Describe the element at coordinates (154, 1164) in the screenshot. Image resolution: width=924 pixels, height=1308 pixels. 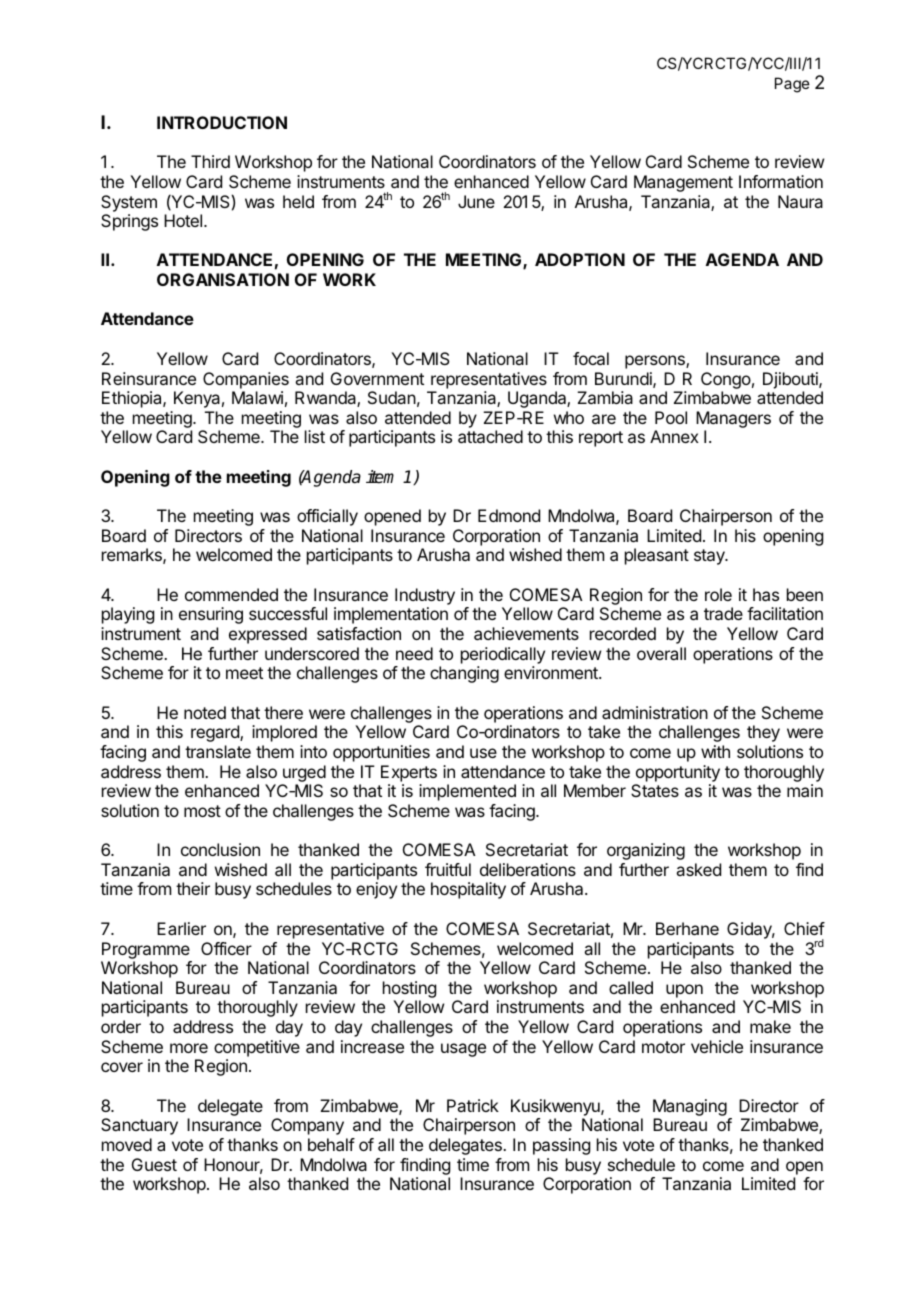
I see `Guest` at that location.
